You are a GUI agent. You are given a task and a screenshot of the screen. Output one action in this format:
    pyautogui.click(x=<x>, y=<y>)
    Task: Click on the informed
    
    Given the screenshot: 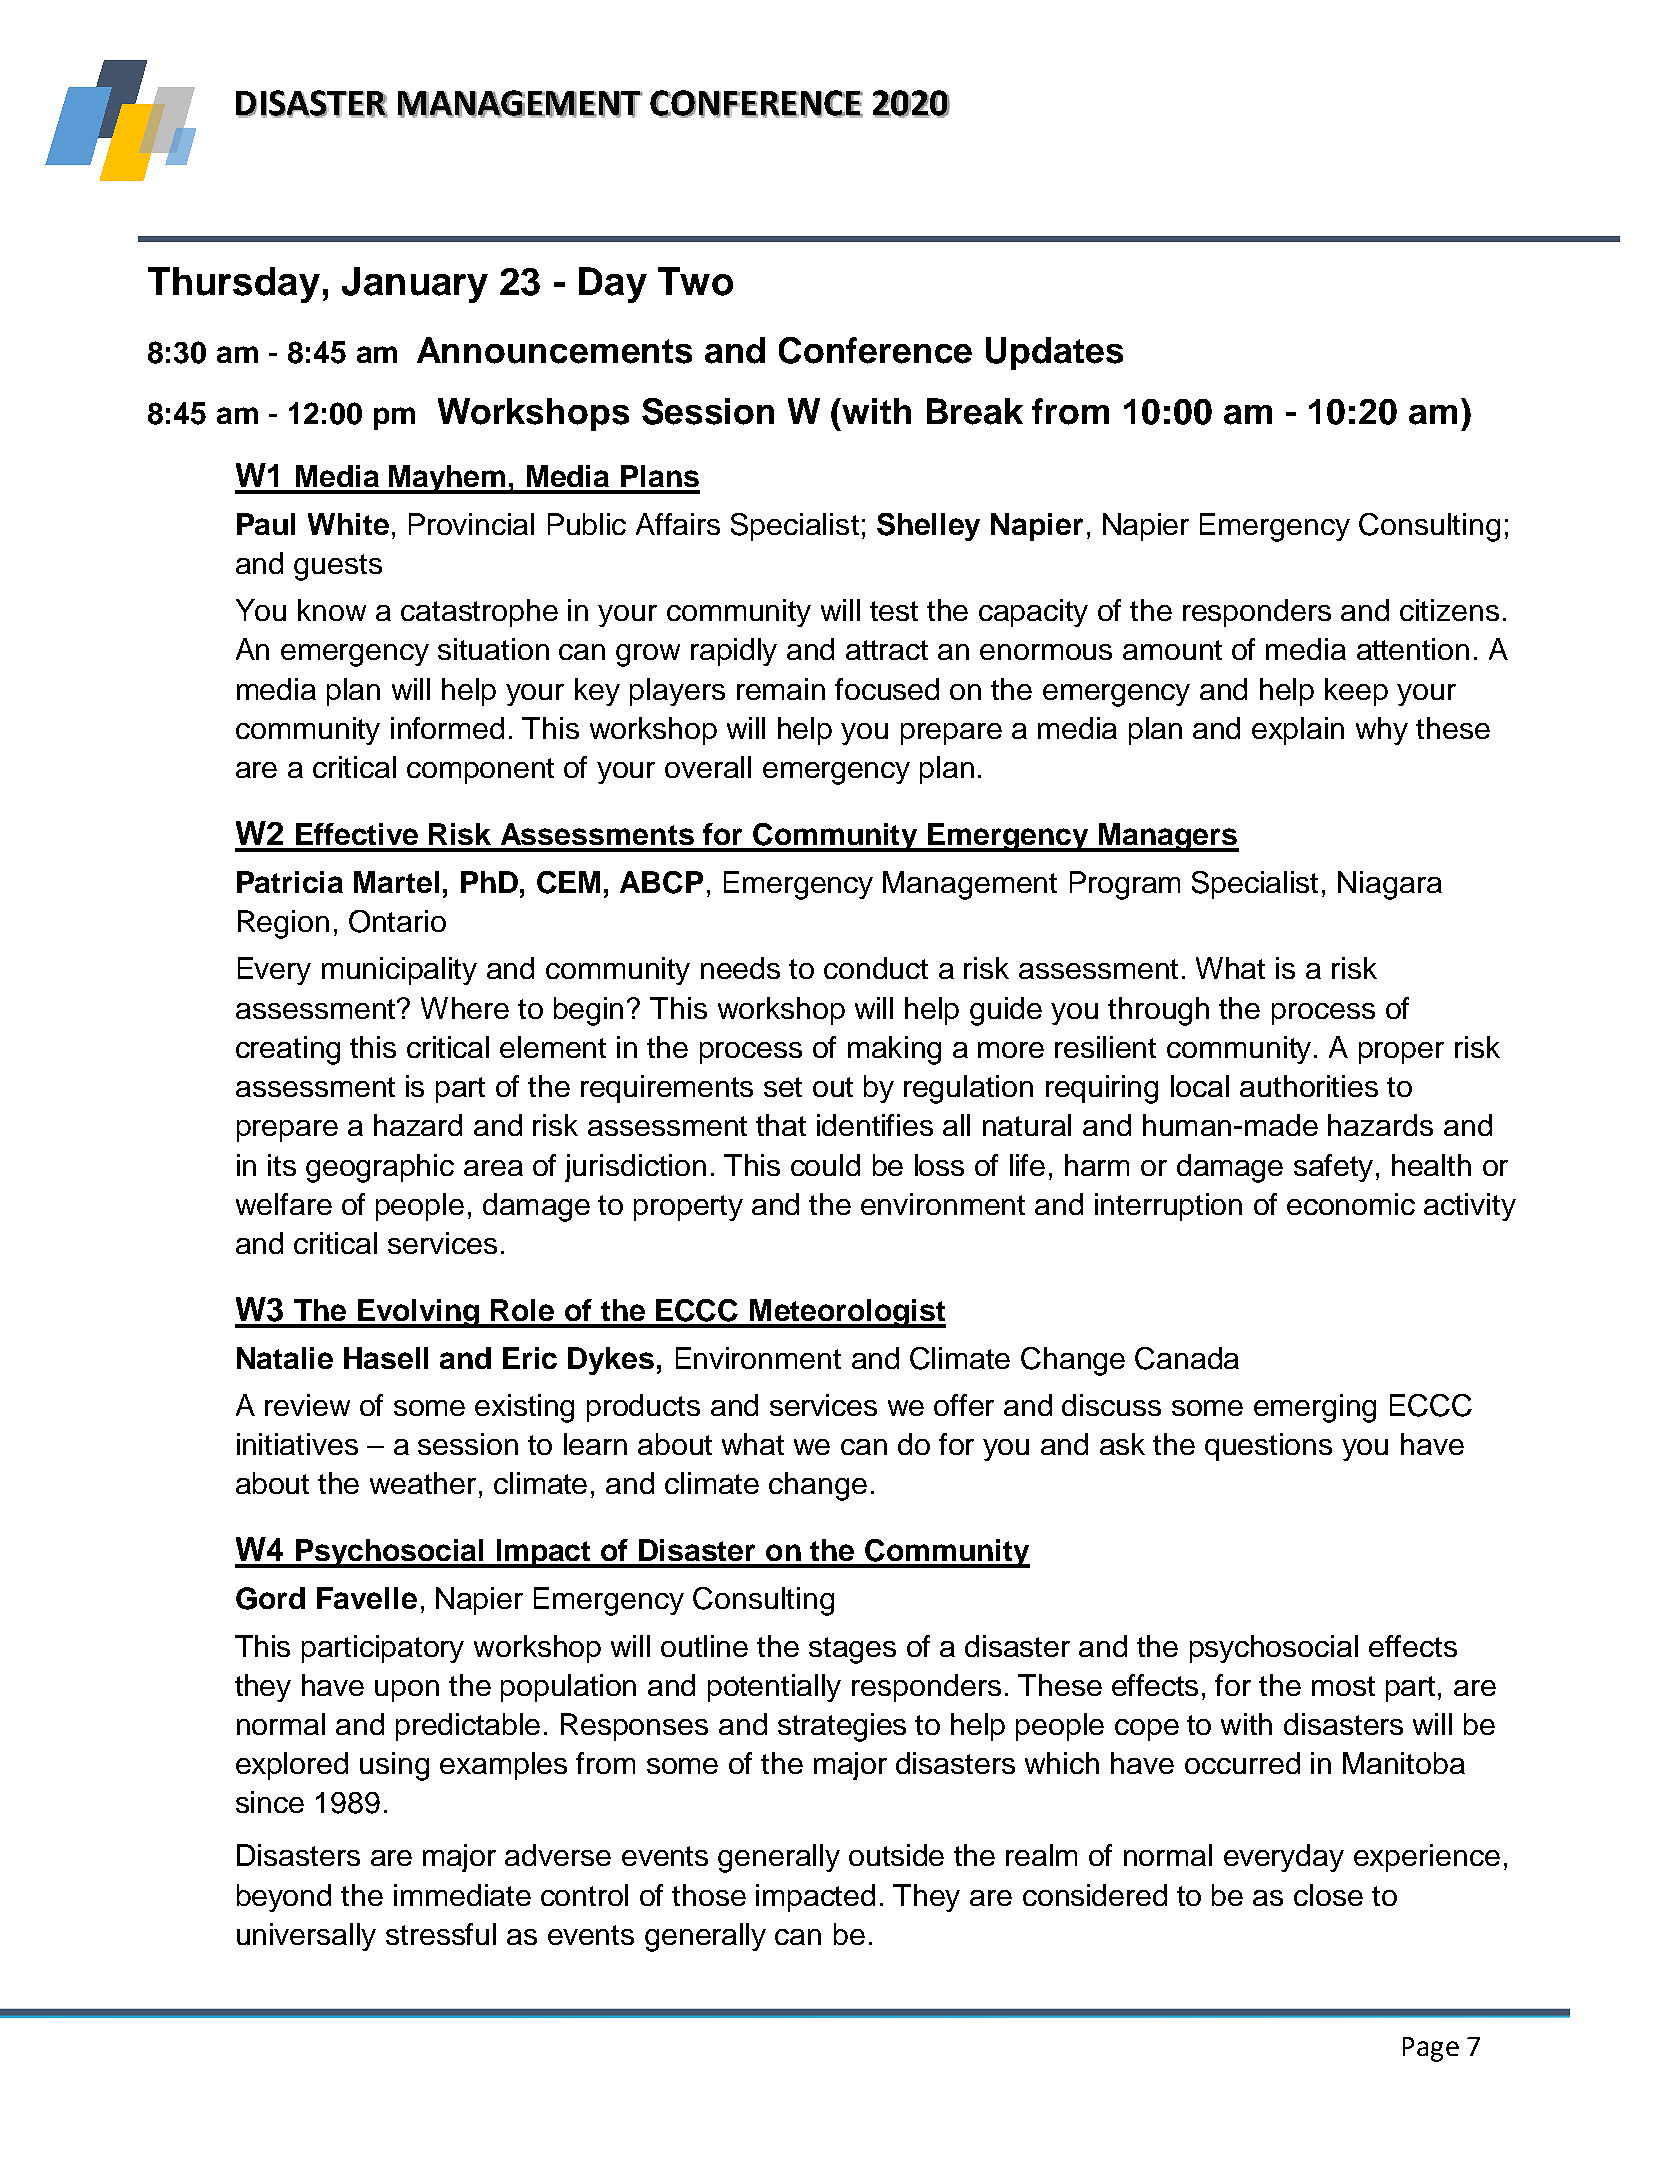 What is the action you would take?
    pyautogui.click(x=447, y=728)
